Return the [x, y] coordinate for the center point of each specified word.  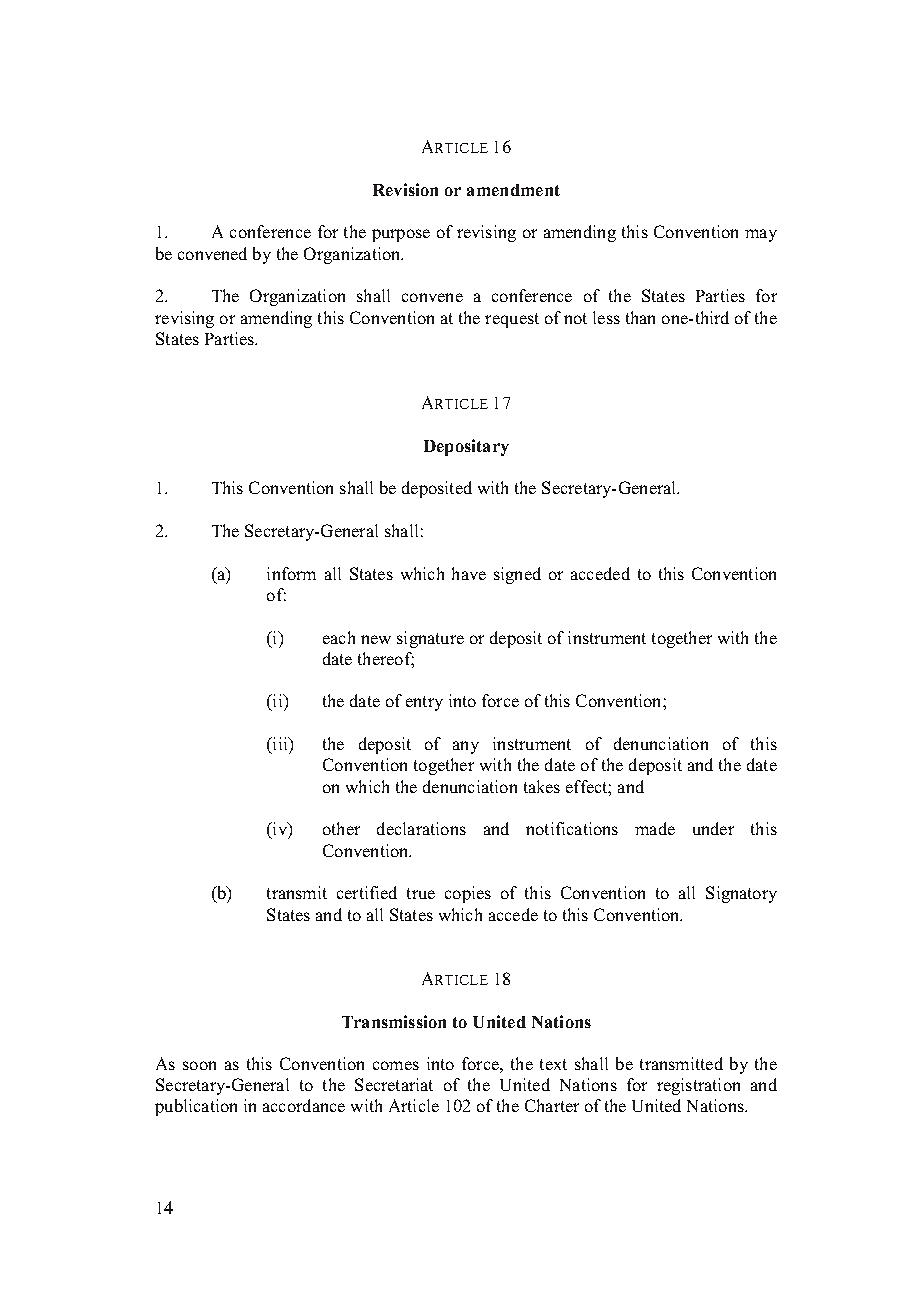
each [339, 637]
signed [517, 575]
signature [430, 639]
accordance [304, 1105]
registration [698, 1086]
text [553, 1064]
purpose [401, 235]
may [761, 235]
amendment [513, 190]
